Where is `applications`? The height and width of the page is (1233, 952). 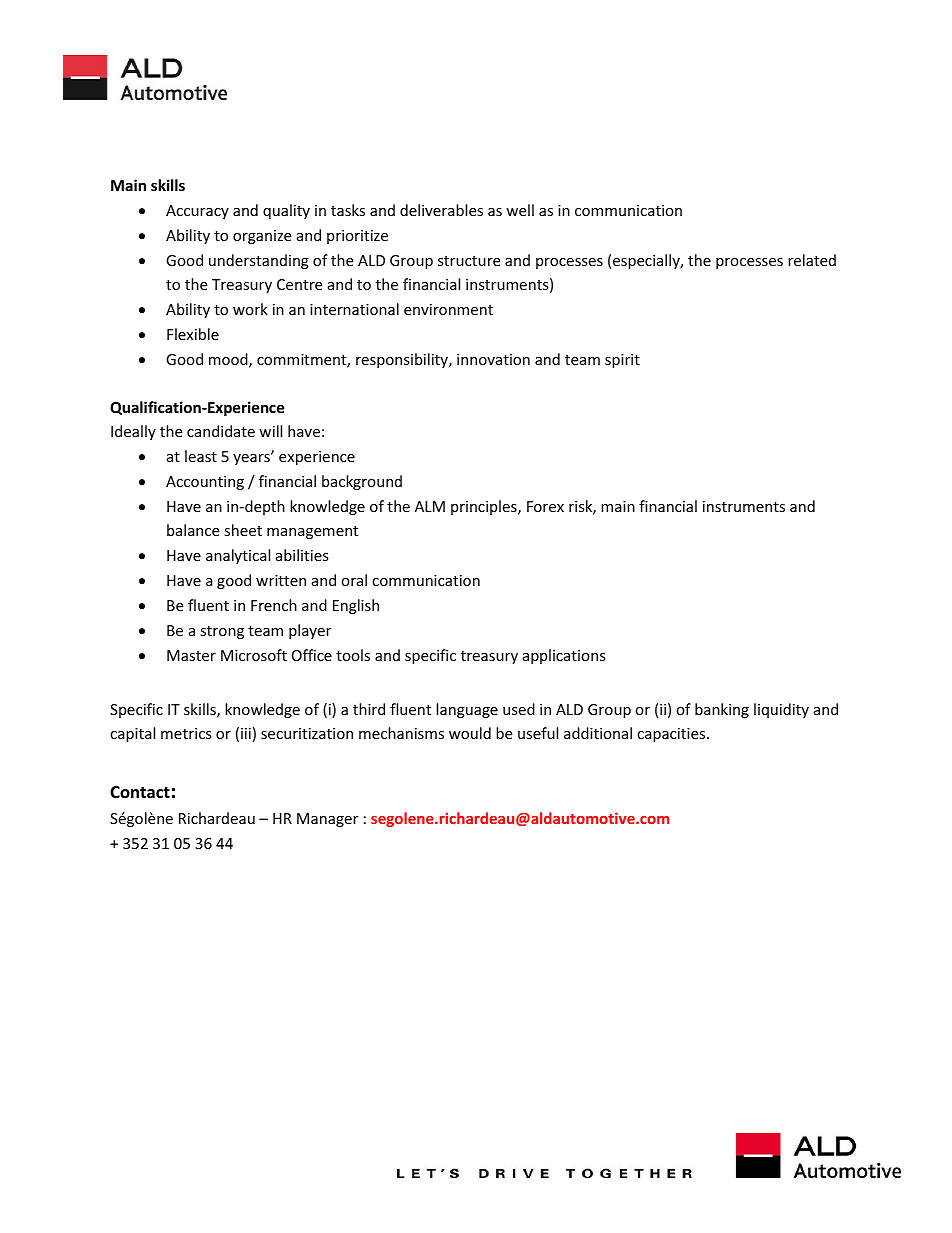
applications is located at coordinates (564, 656).
